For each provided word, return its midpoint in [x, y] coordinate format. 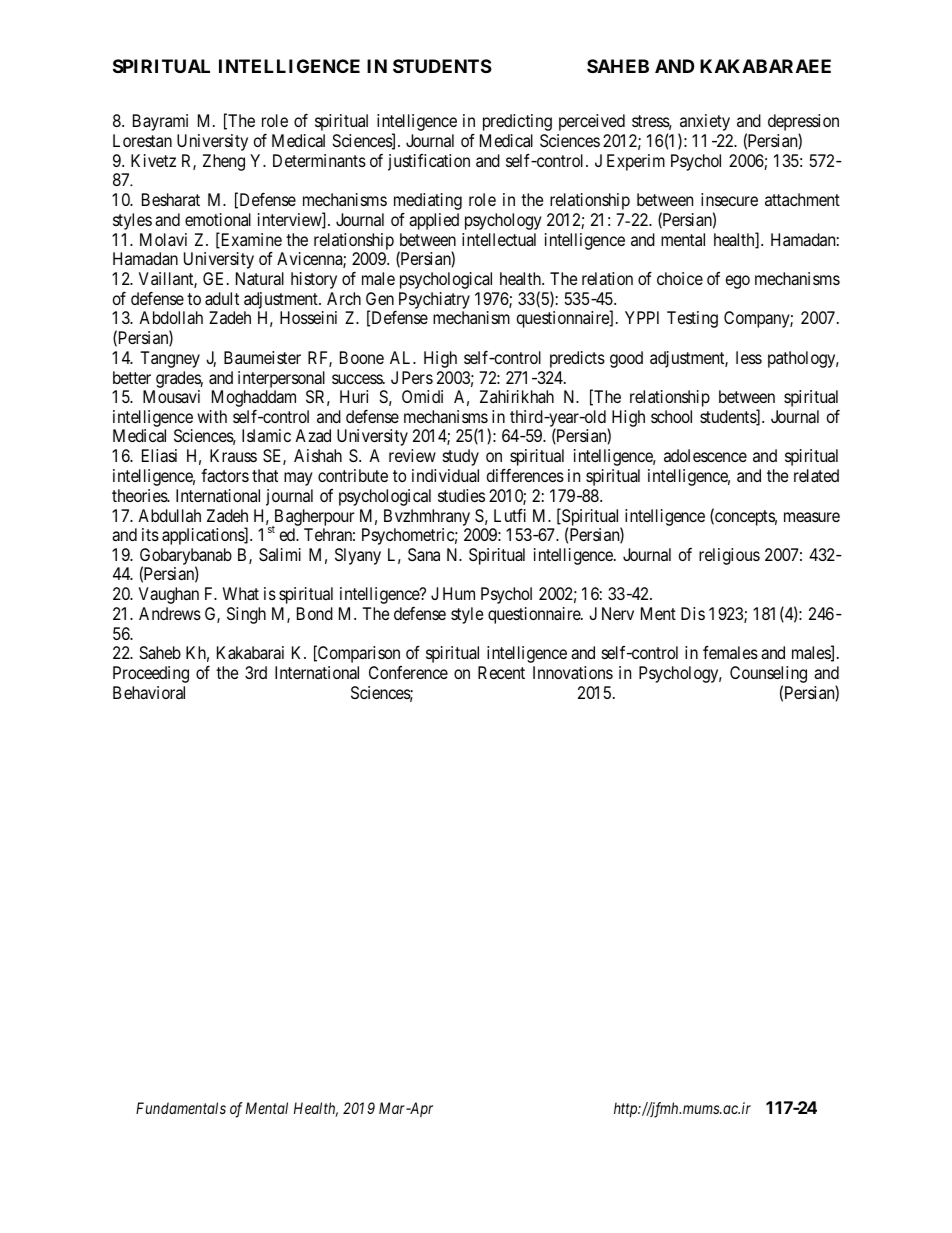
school [671, 416]
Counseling [768, 676]
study [461, 457]
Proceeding [151, 674]
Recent [501, 672]
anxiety [704, 124]
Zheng [224, 162]
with [212, 416]
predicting [517, 122]
